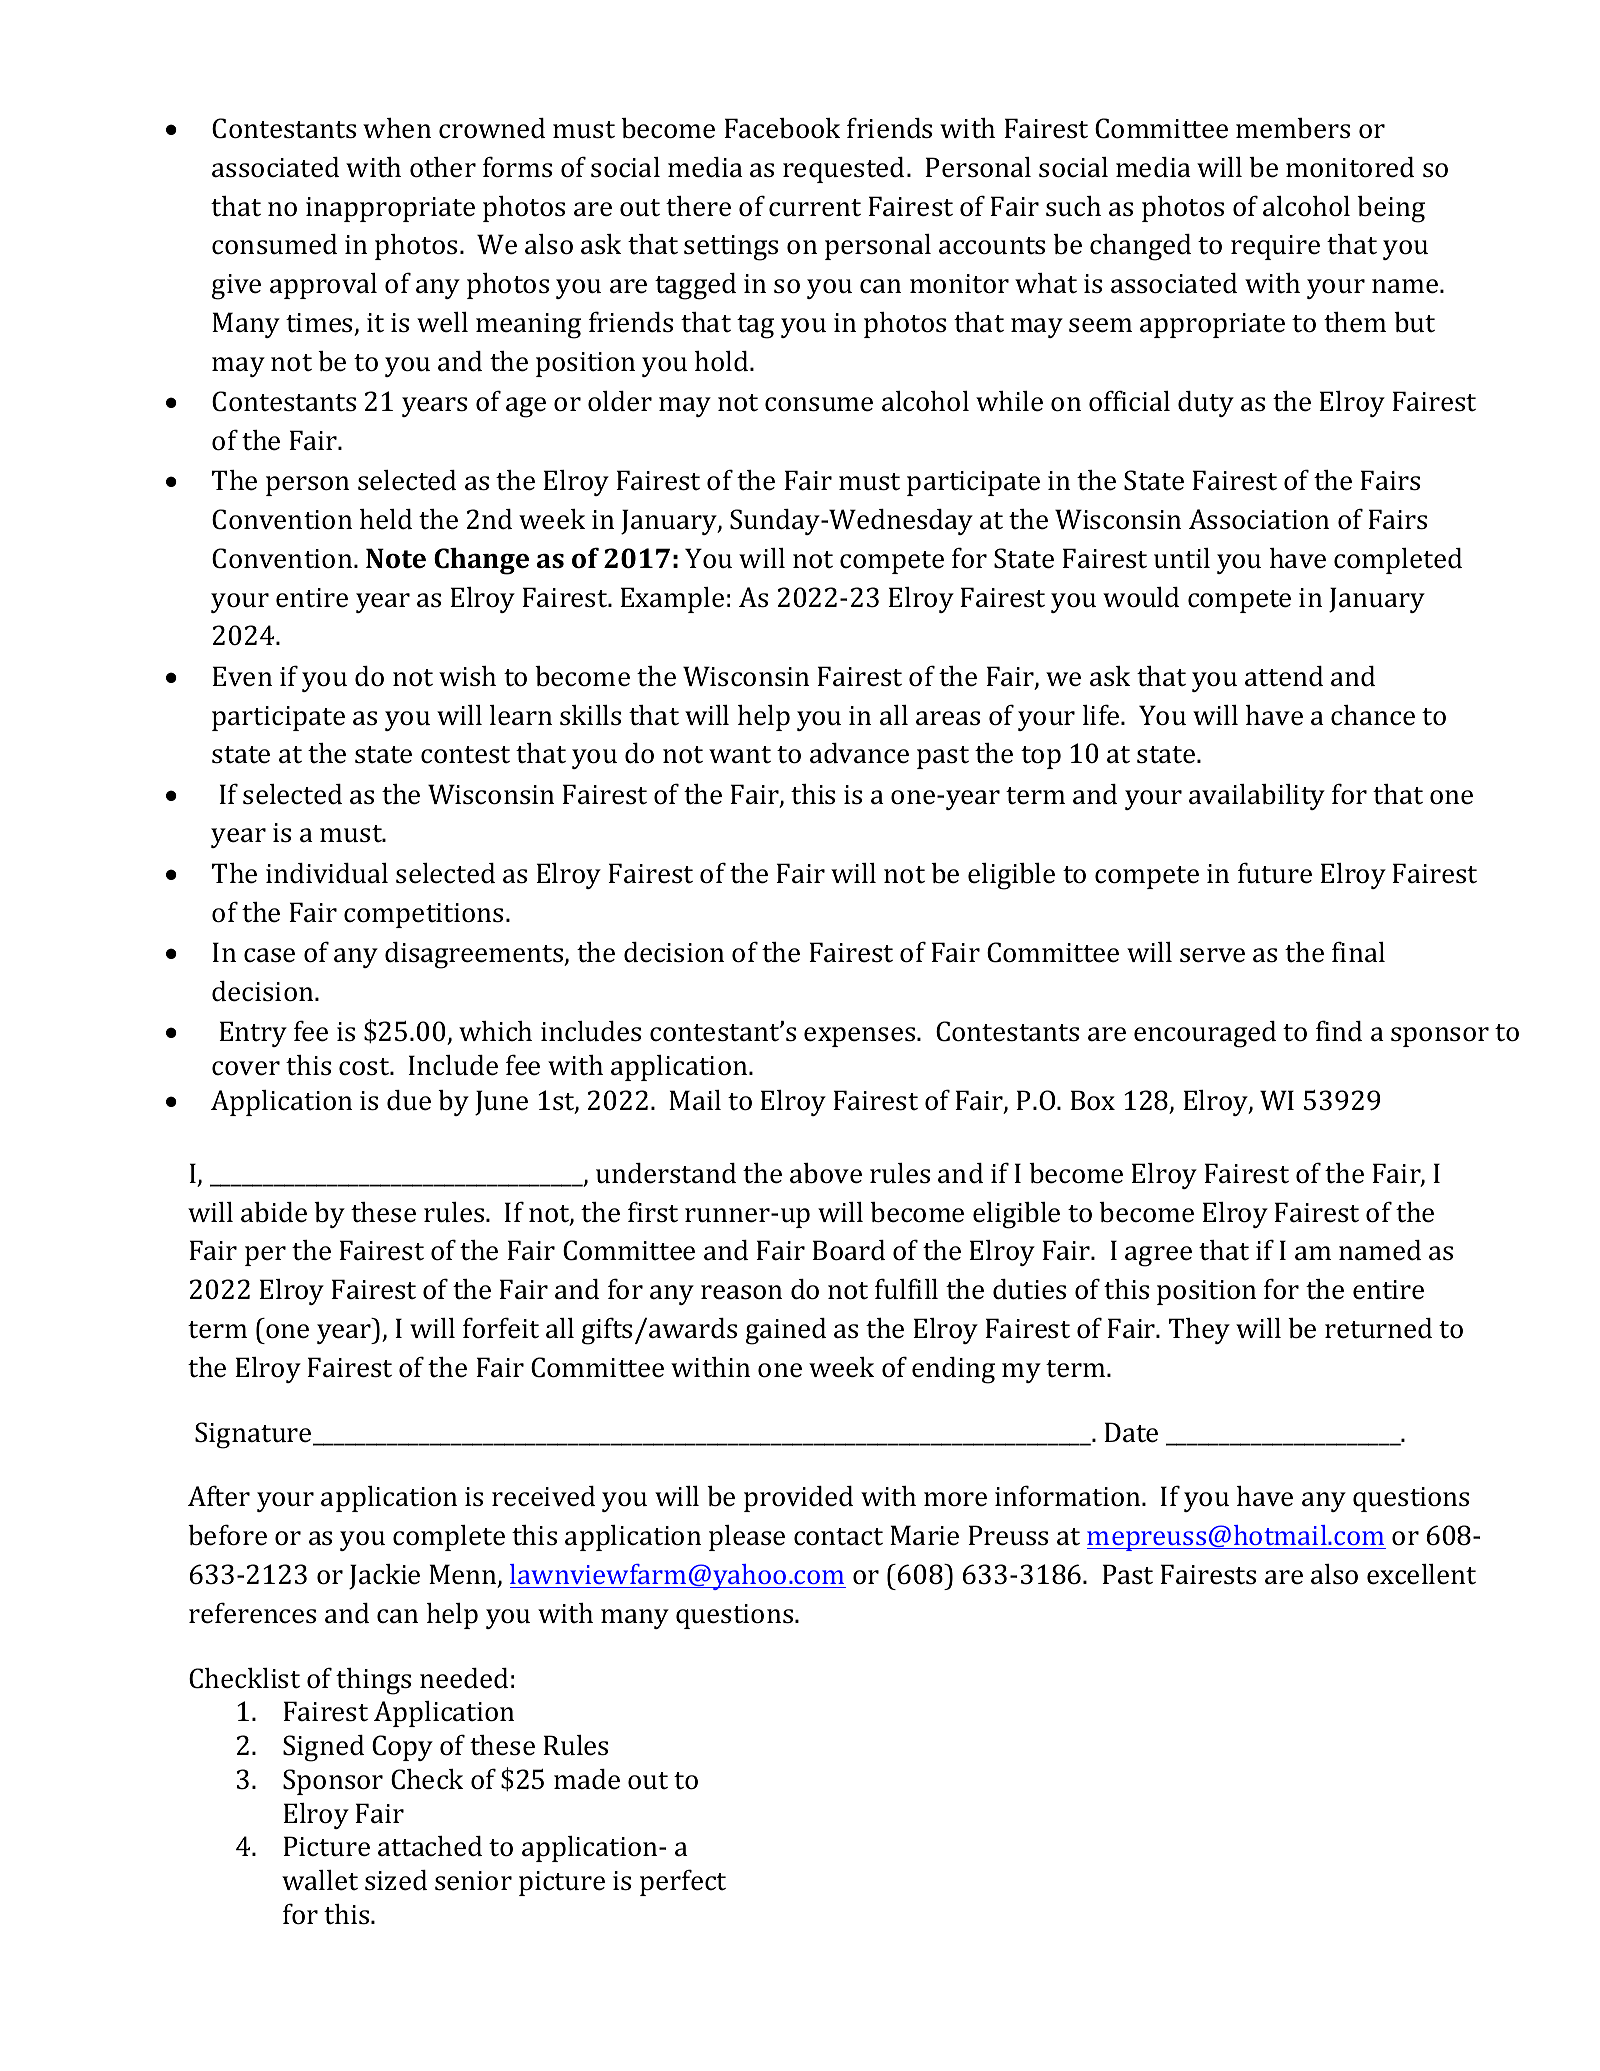  Describe the element at coordinates (1293, 128) in the image. I see `members` at that location.
